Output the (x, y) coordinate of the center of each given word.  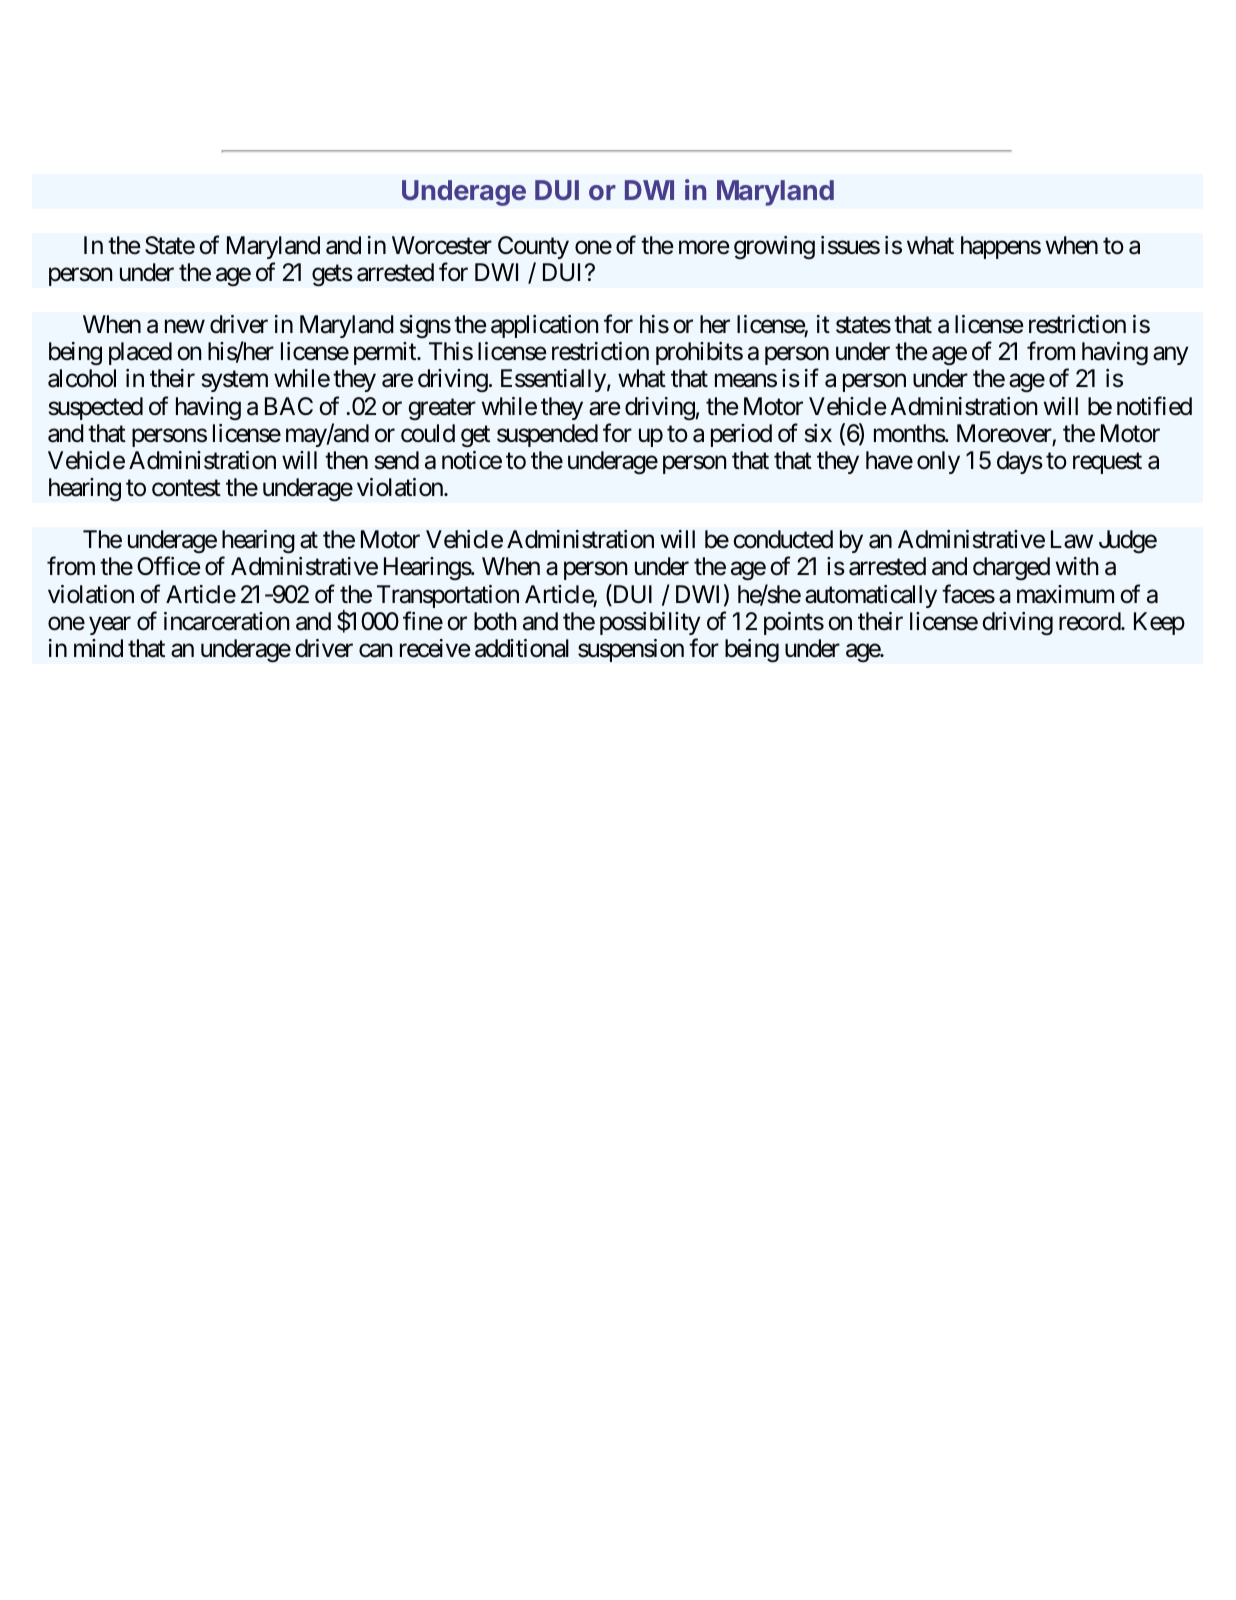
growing (774, 247)
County (533, 247)
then (346, 460)
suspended (547, 435)
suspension (631, 650)
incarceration (227, 621)
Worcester (442, 245)
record (1090, 621)
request (1107, 463)
